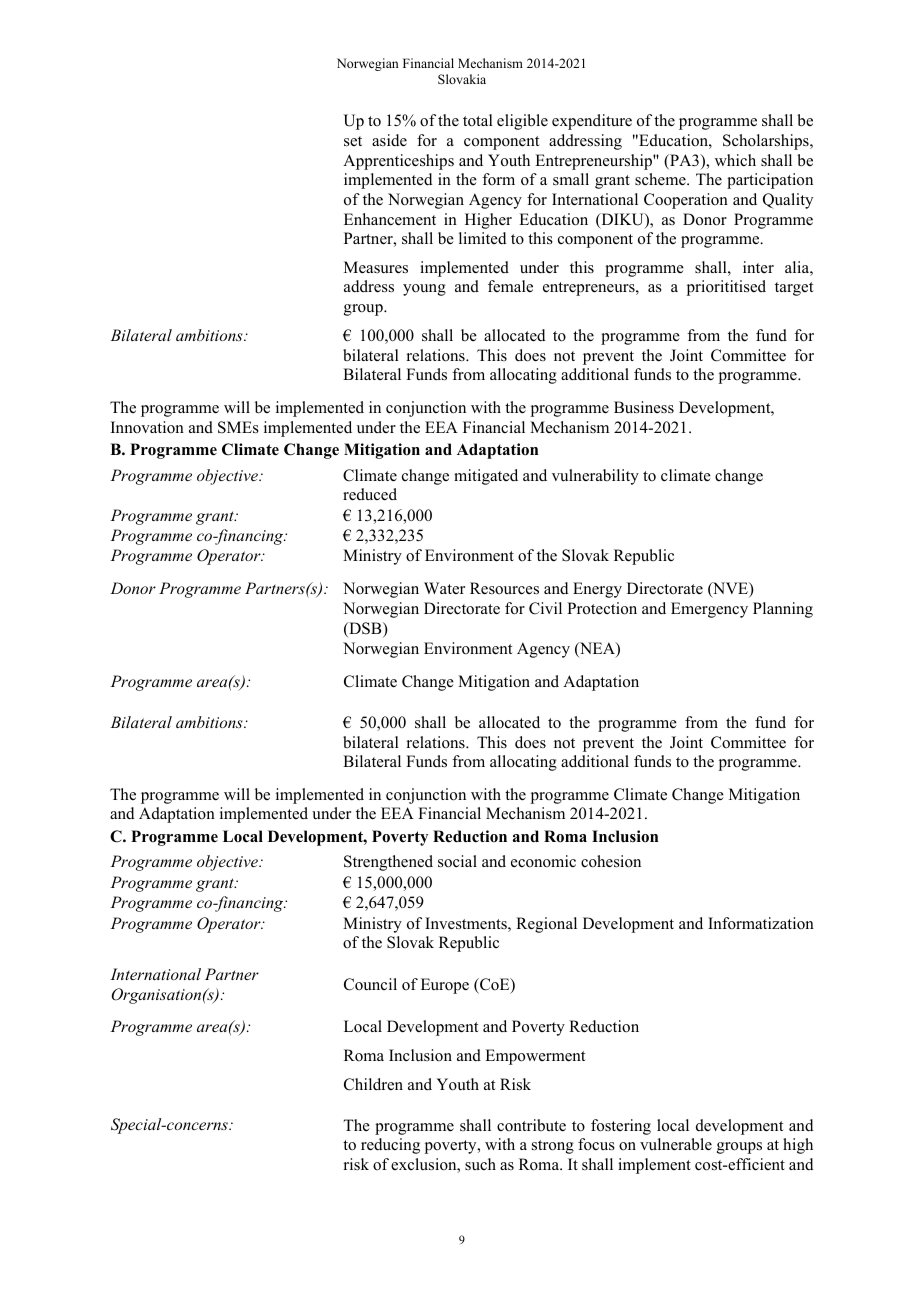 Image resolution: width=924 pixels, height=1308 pixels. What do you see at coordinates (388, 863) in the screenshot?
I see `Strengthened` at bounding box center [388, 863].
